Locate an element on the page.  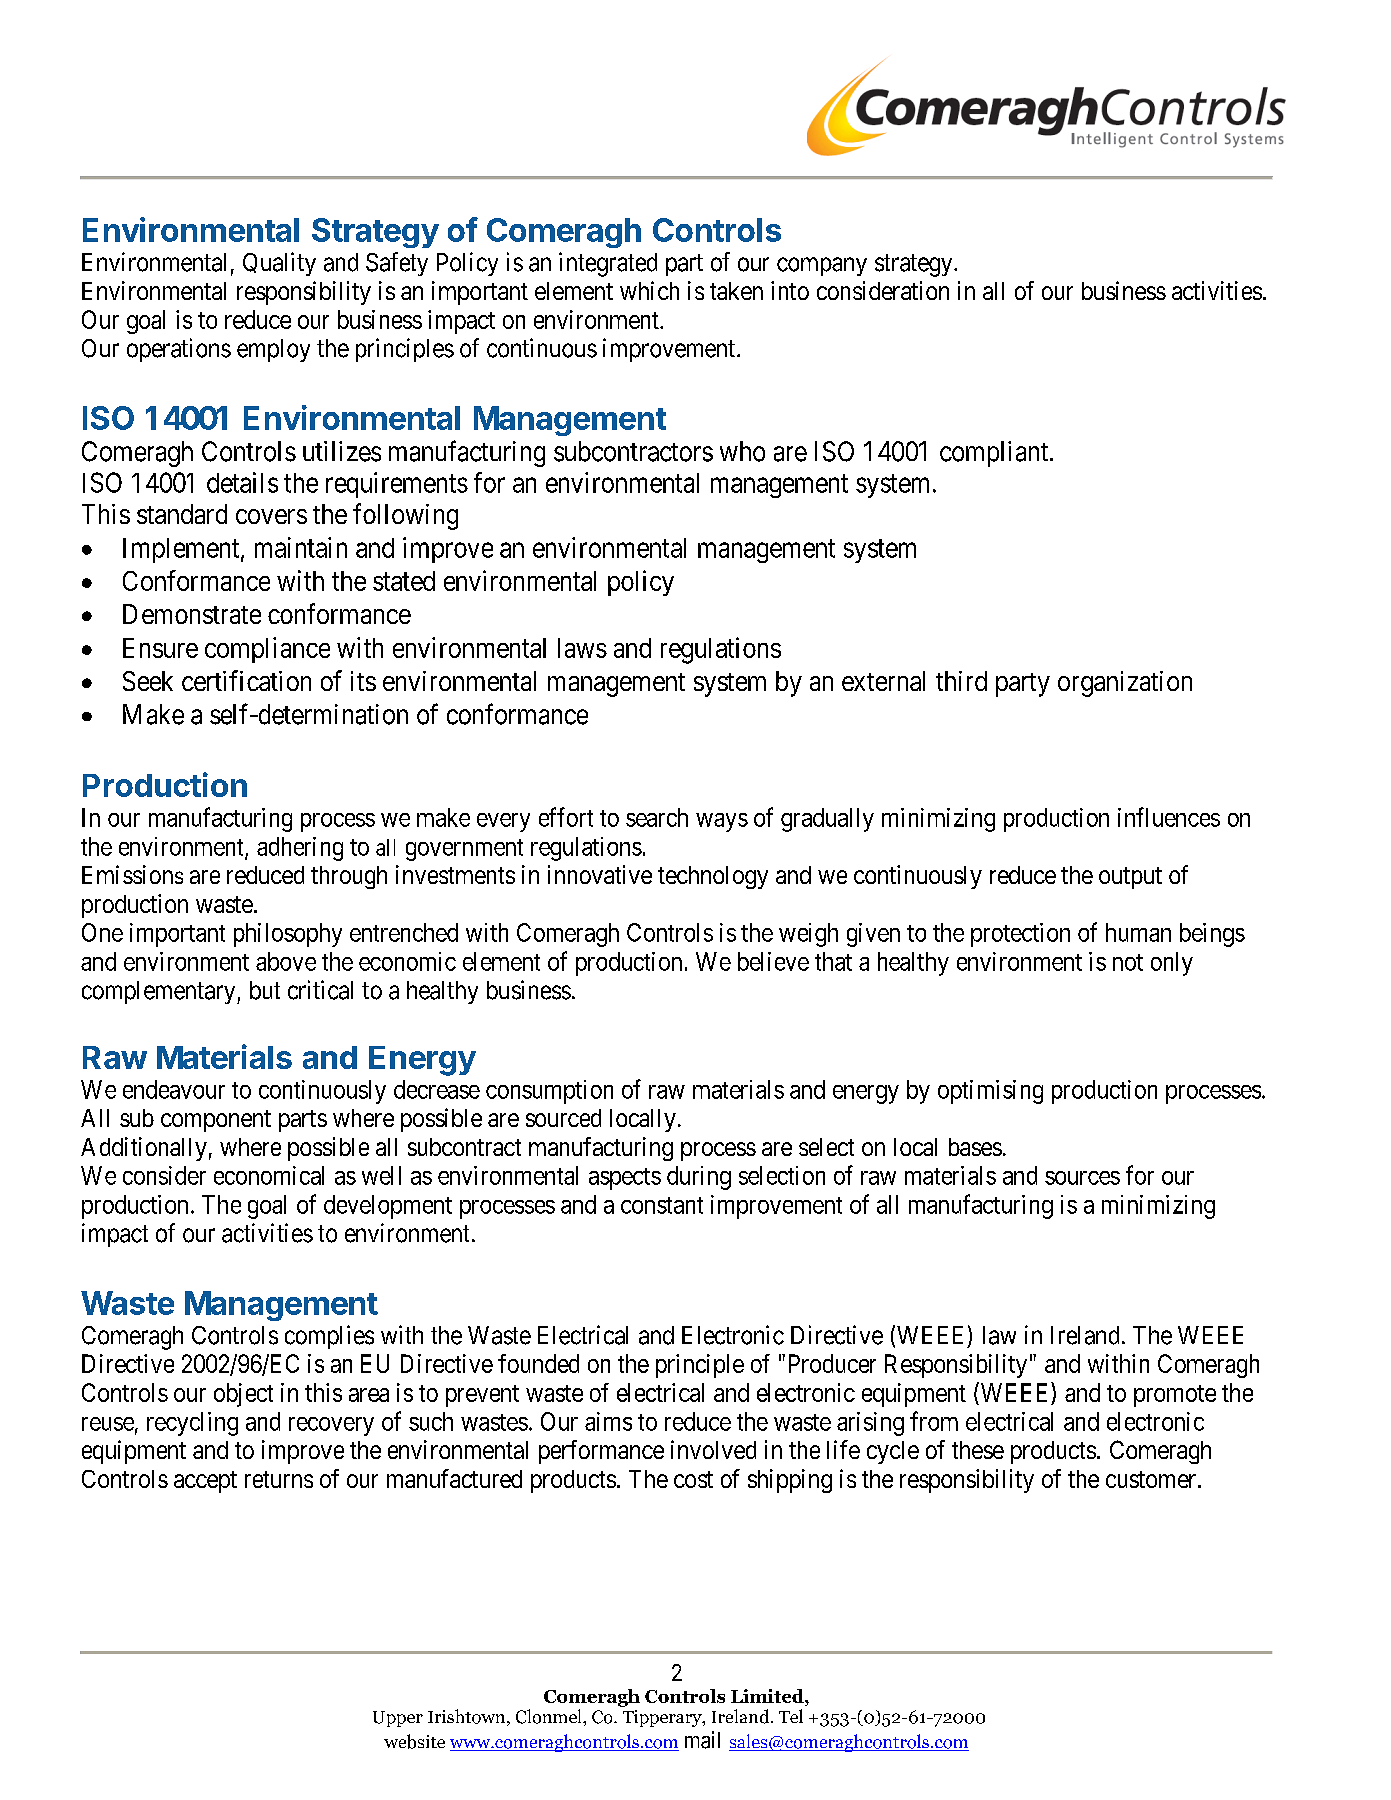
compliant is located at coordinates (995, 454).
